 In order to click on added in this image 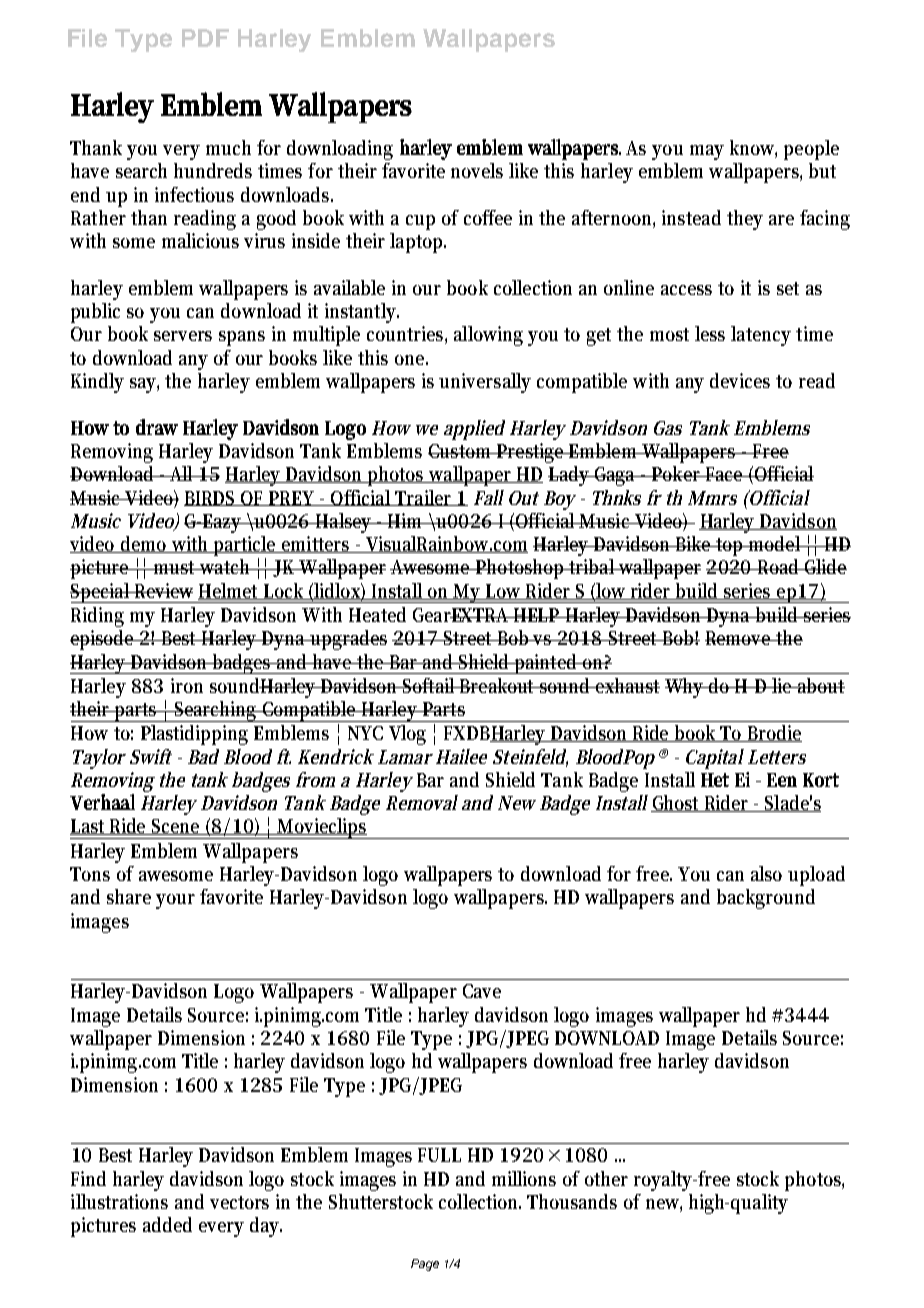, I will do `click(167, 1224)`.
